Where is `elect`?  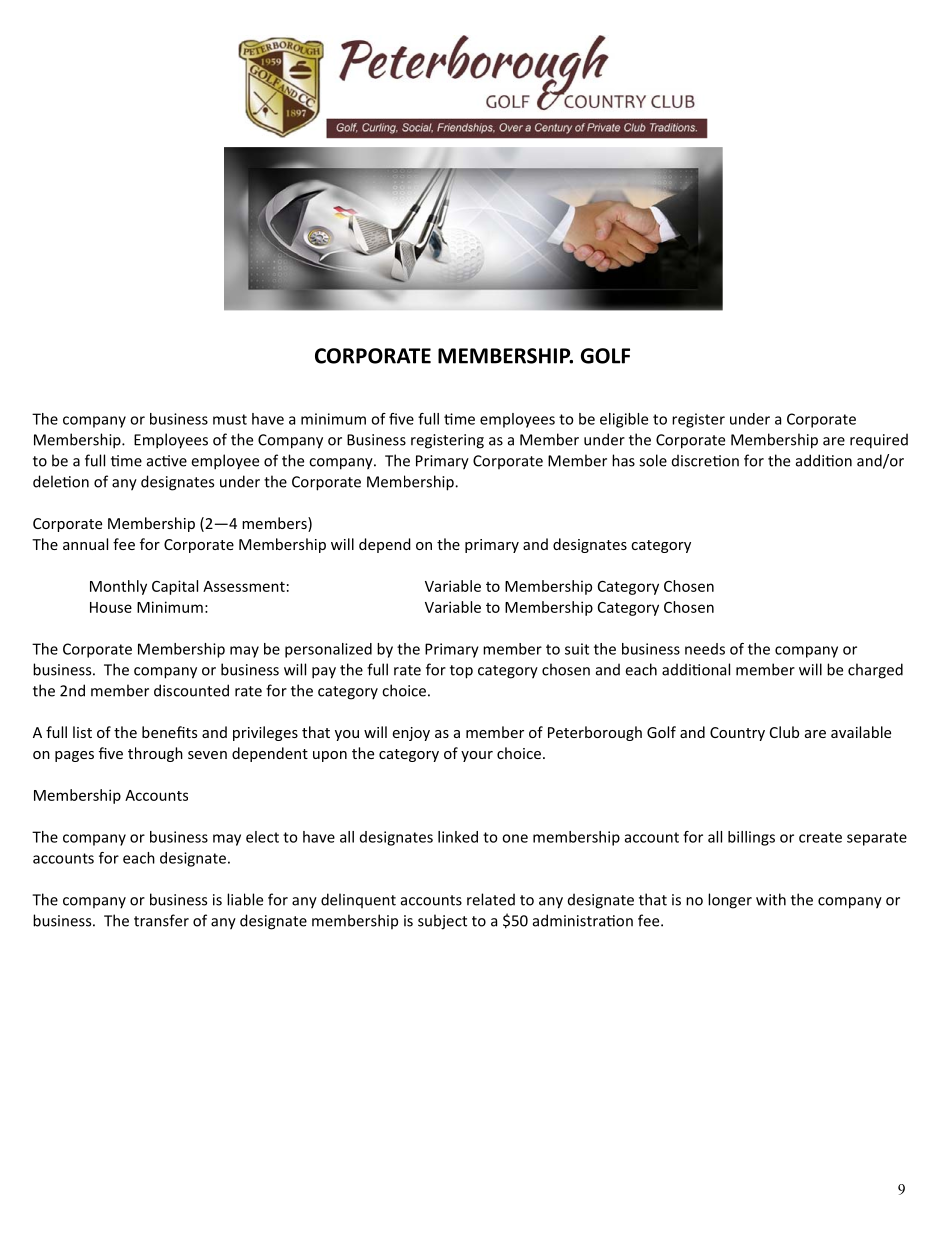 elect is located at coordinates (262, 837).
